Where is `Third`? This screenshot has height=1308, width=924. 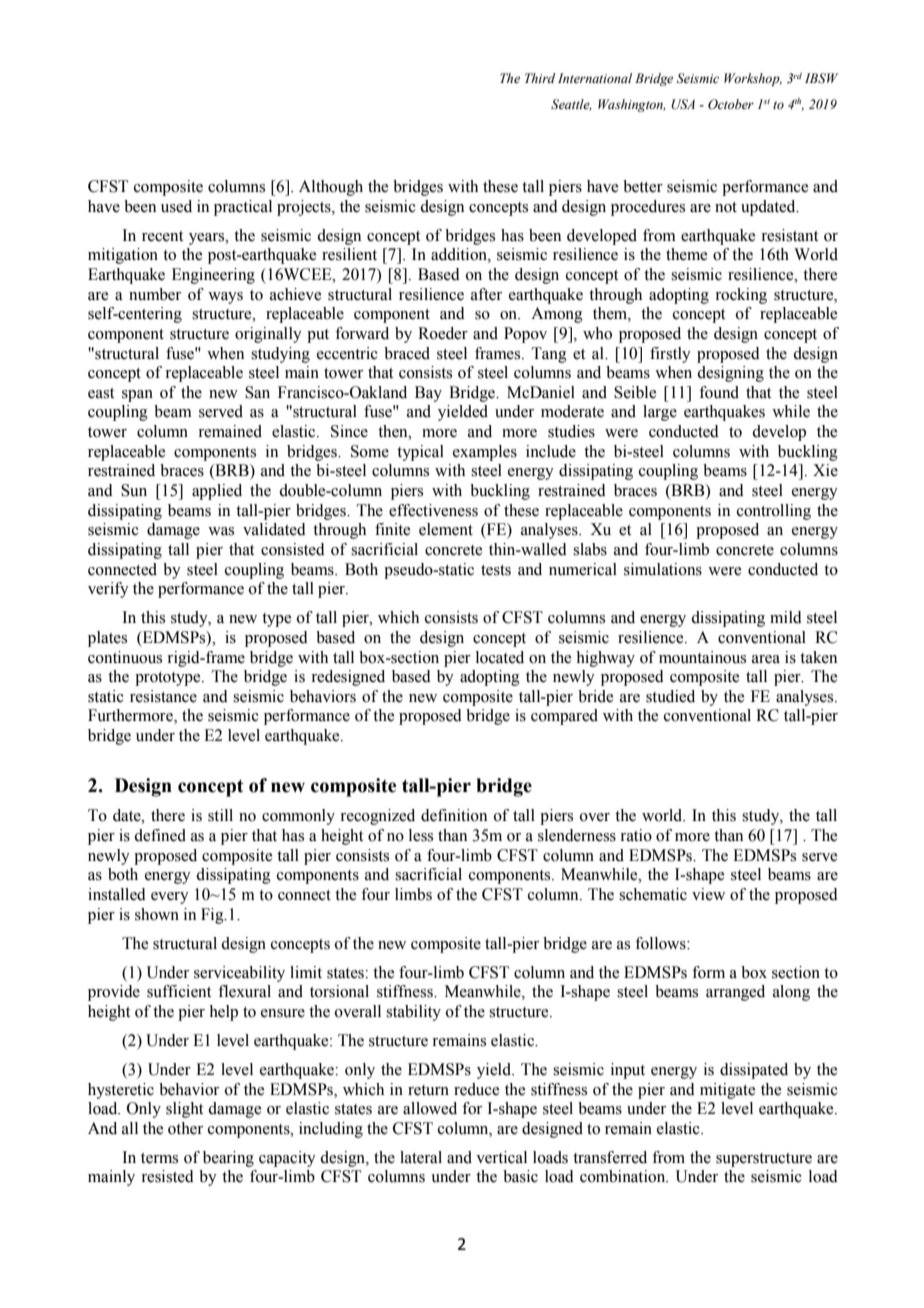 Third is located at coordinates (540, 78).
